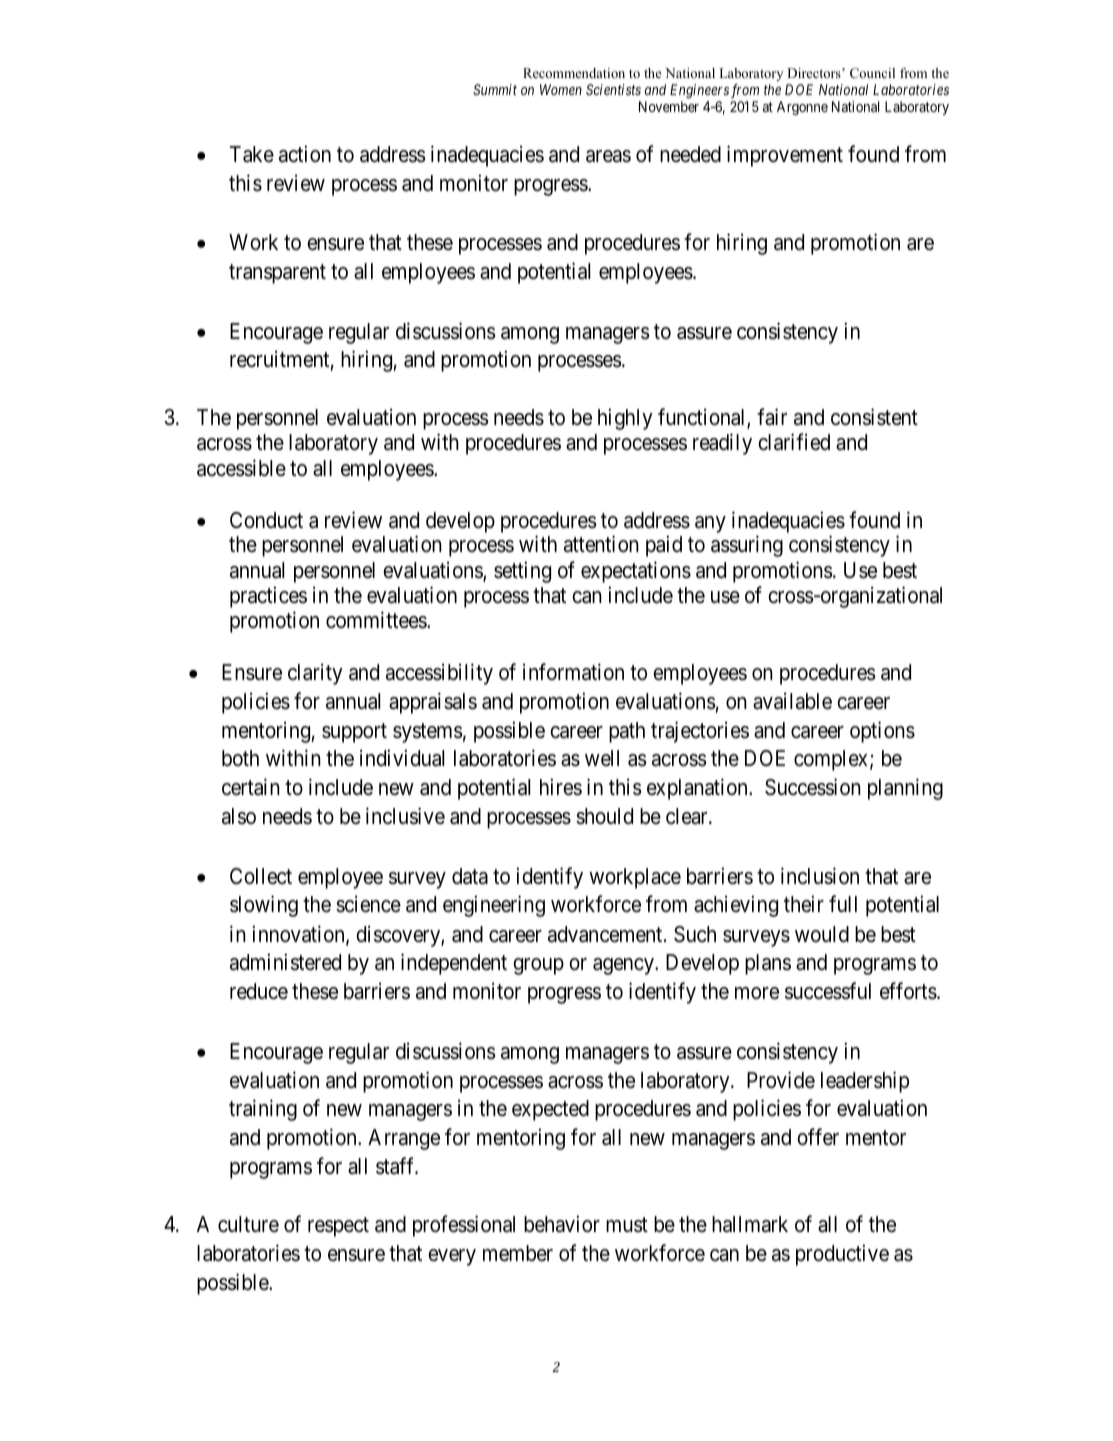 Image resolution: width=1113 pixels, height=1441 pixels. I want to click on Argonne, so click(802, 108).
